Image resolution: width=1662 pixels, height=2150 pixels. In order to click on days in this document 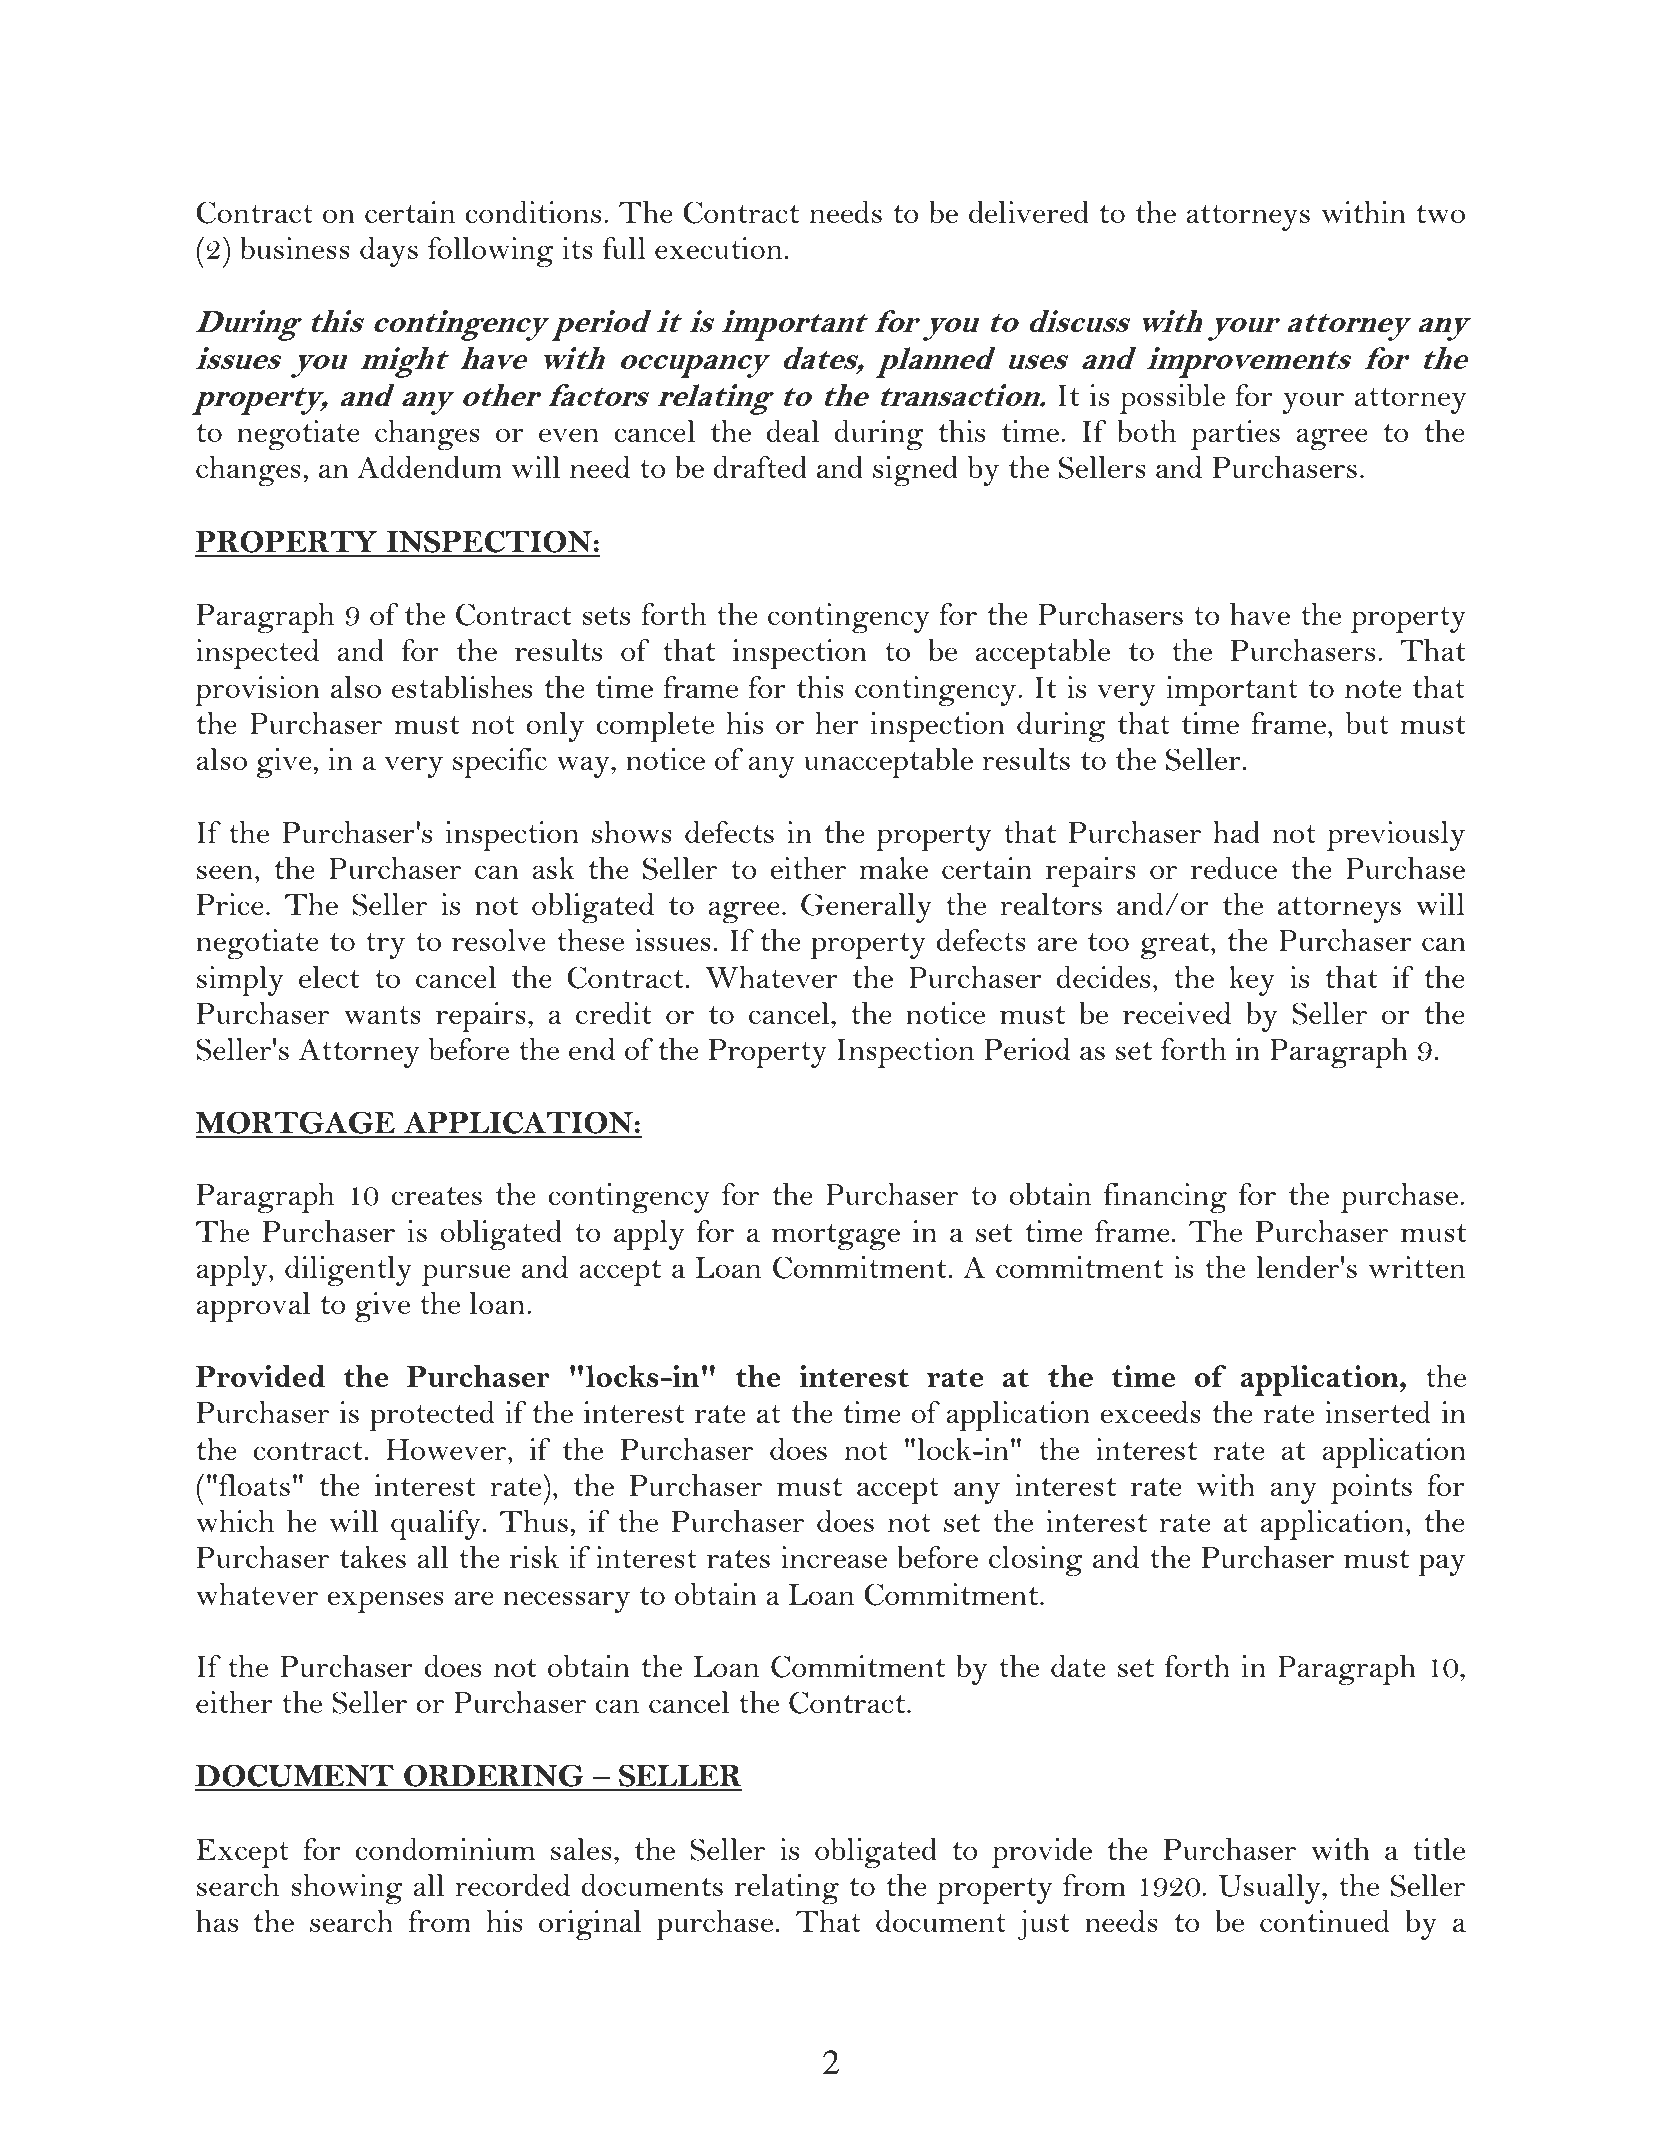, I will do `click(389, 252)`.
